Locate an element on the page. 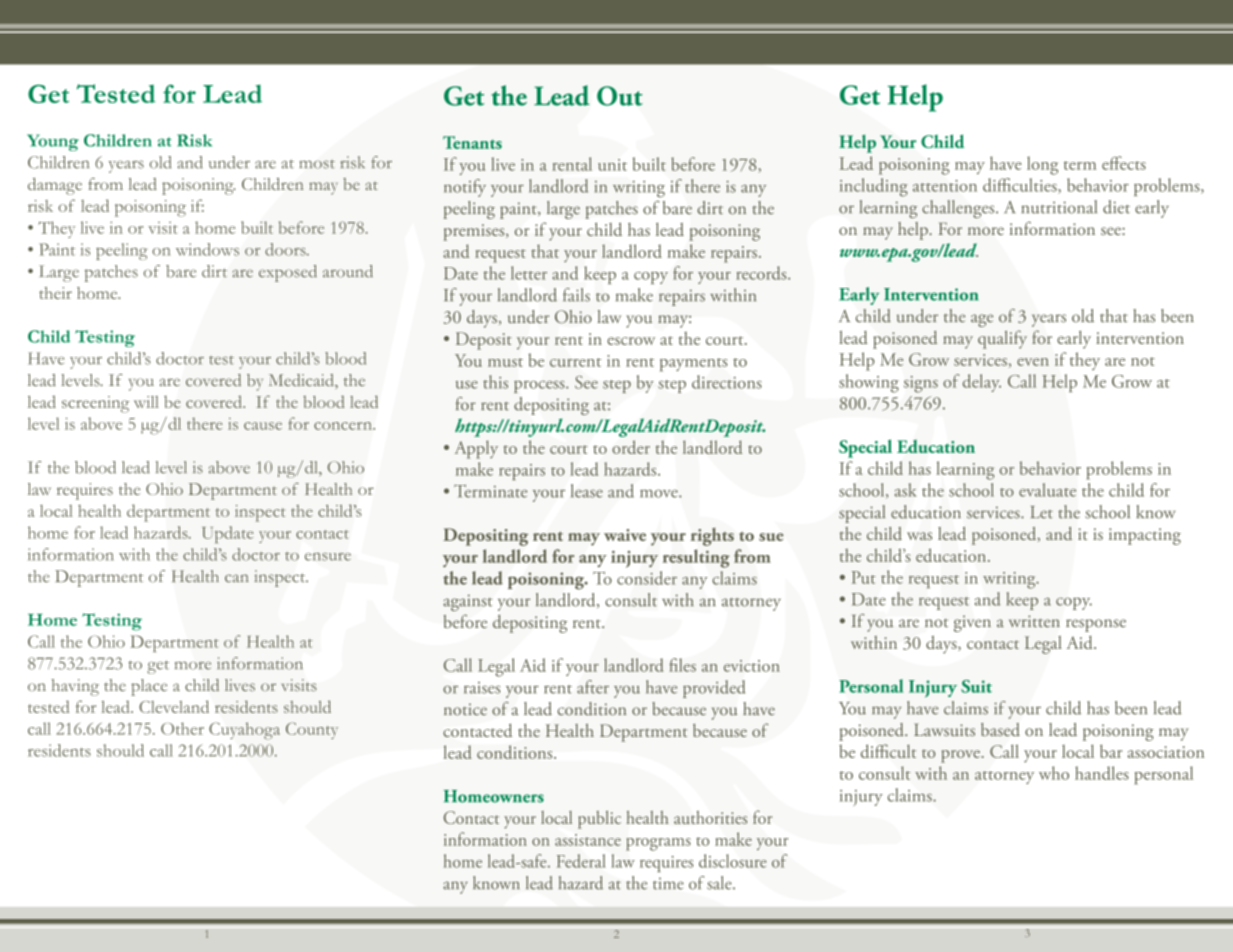 The image size is (1233, 952). based is located at coordinates (1000, 729).
